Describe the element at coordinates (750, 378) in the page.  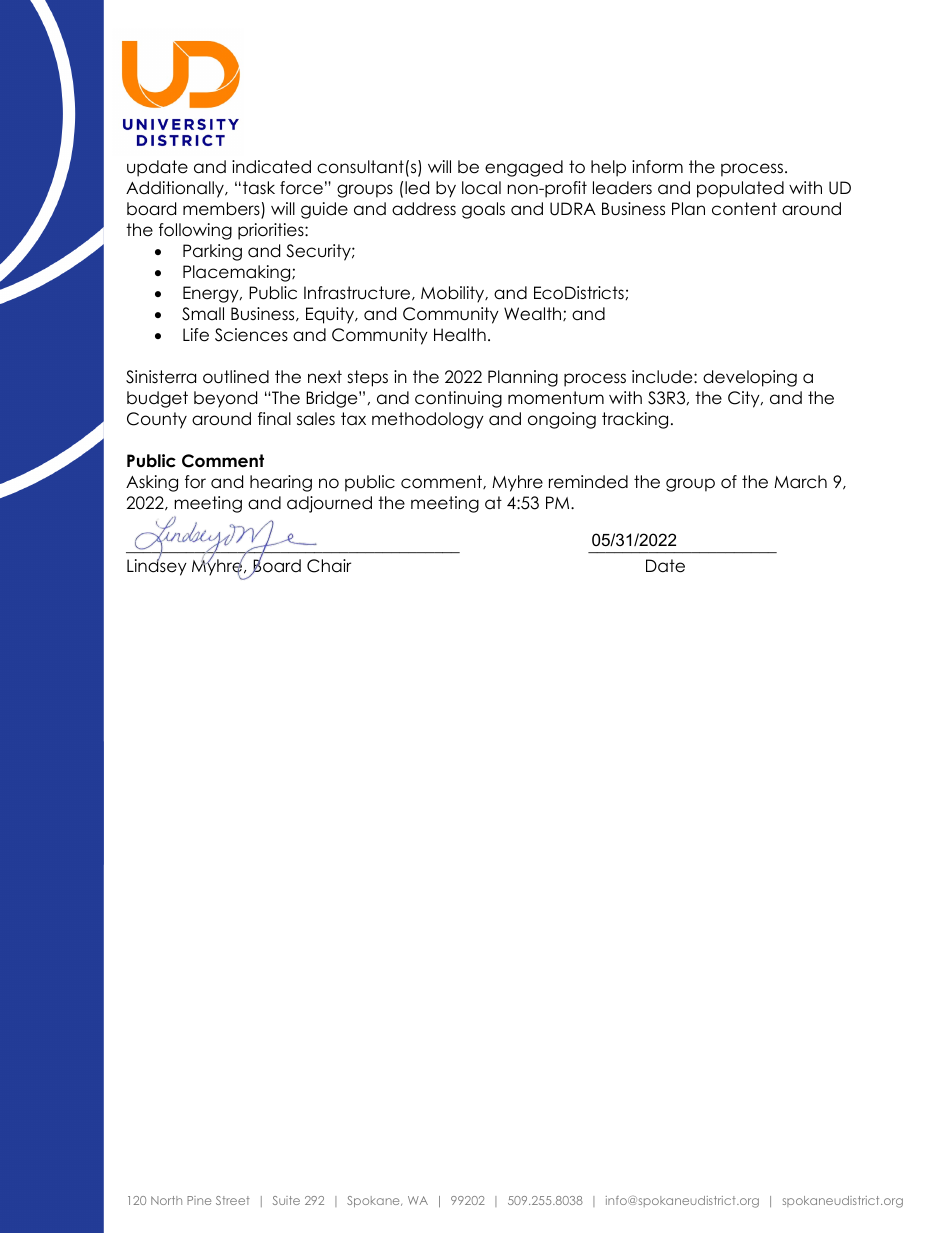
I see `developing` at that location.
